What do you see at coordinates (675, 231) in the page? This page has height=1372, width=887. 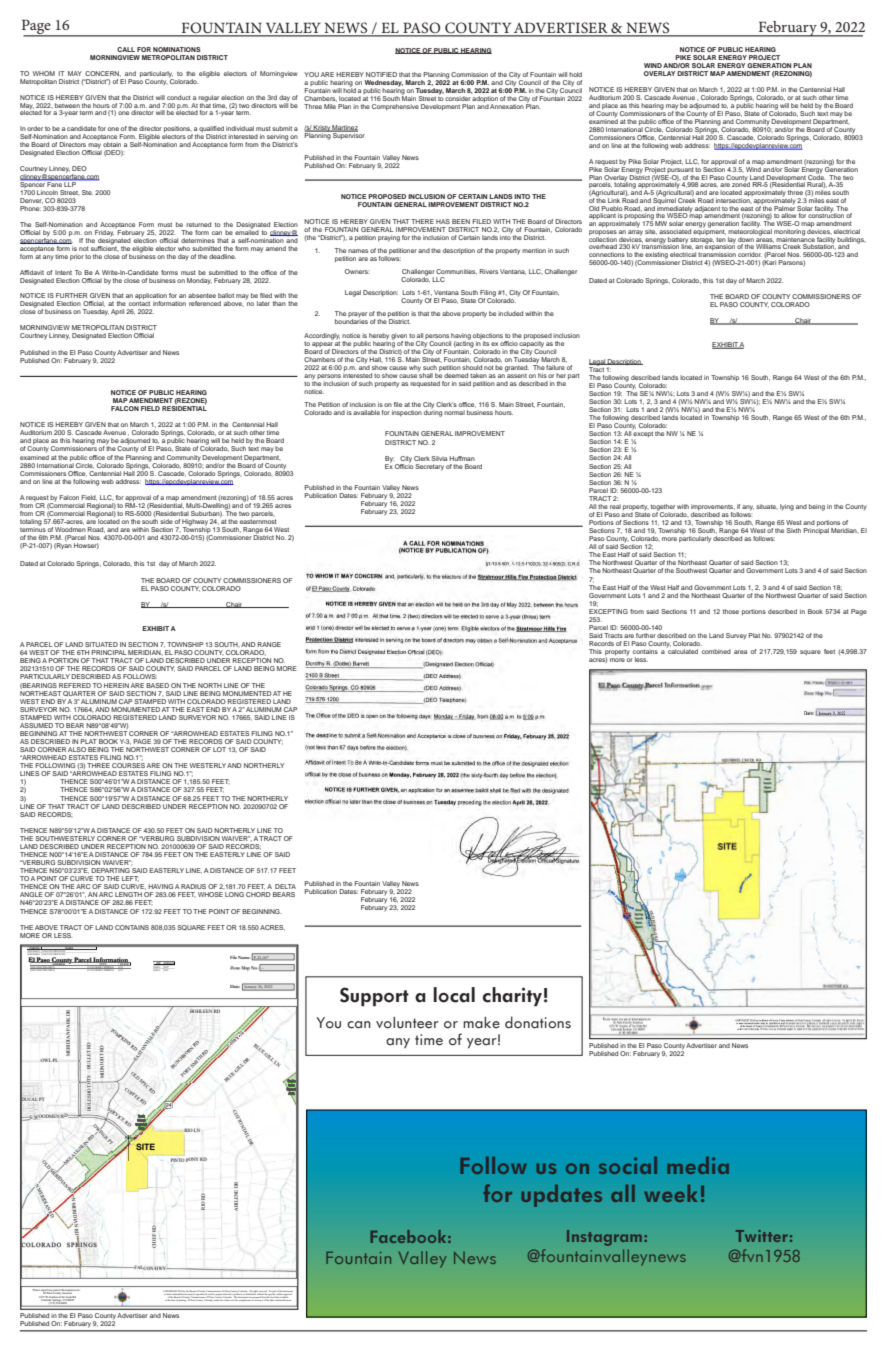 I see `associated` at bounding box center [675, 231].
